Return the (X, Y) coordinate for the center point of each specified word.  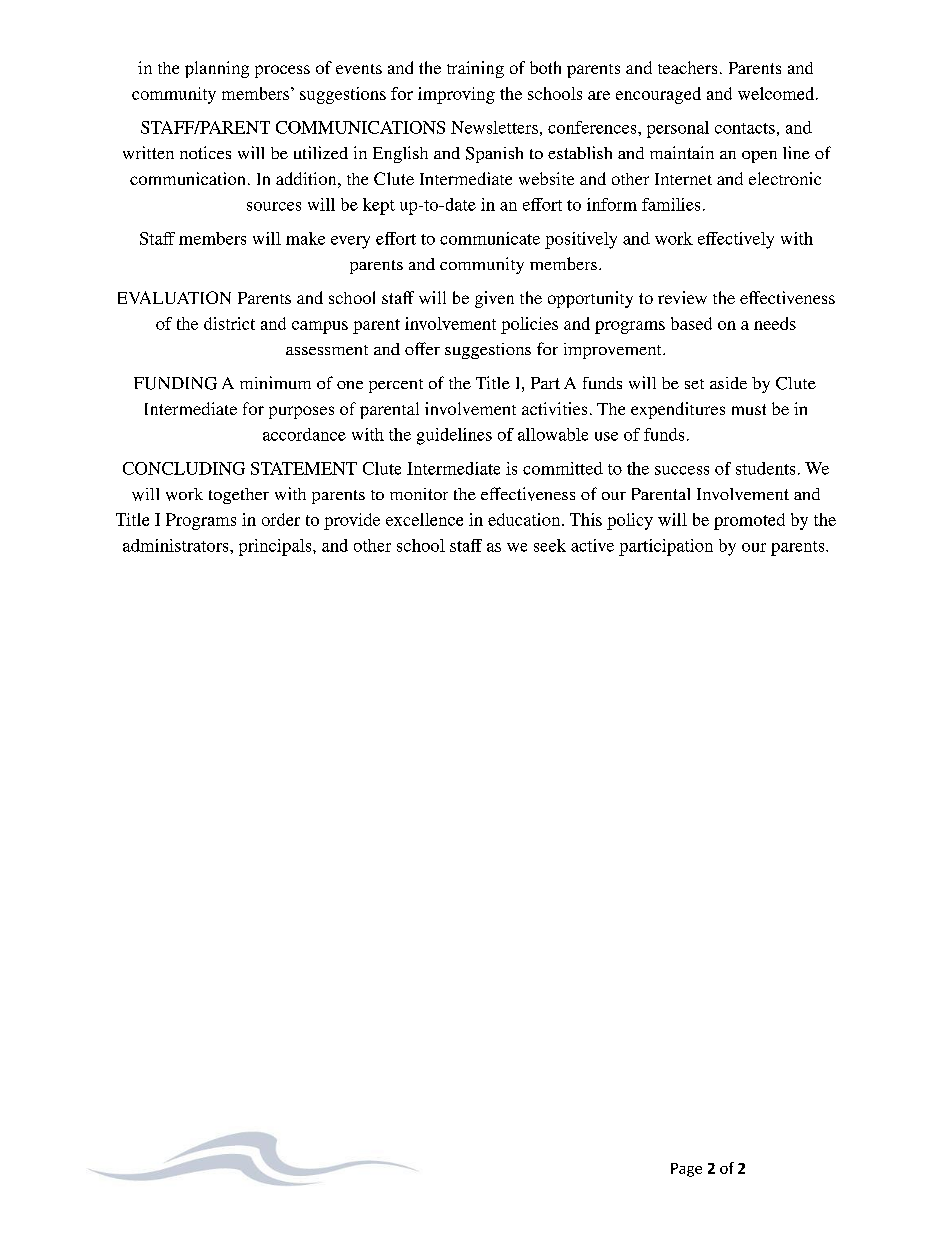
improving (456, 95)
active (592, 545)
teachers (687, 67)
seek (550, 545)
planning (217, 69)
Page (686, 1170)
